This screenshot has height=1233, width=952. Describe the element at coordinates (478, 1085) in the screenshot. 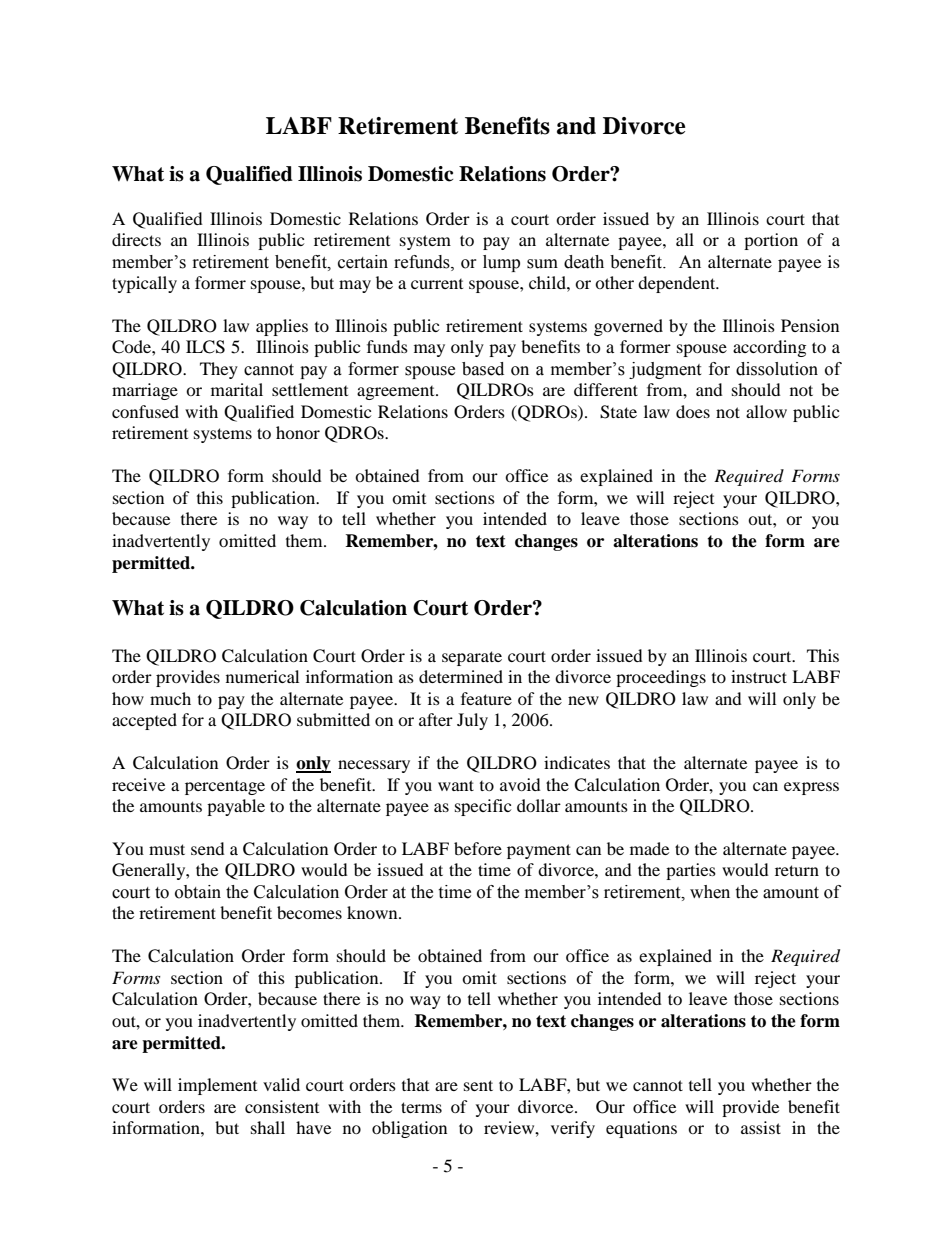

I see `sent` at that location.
